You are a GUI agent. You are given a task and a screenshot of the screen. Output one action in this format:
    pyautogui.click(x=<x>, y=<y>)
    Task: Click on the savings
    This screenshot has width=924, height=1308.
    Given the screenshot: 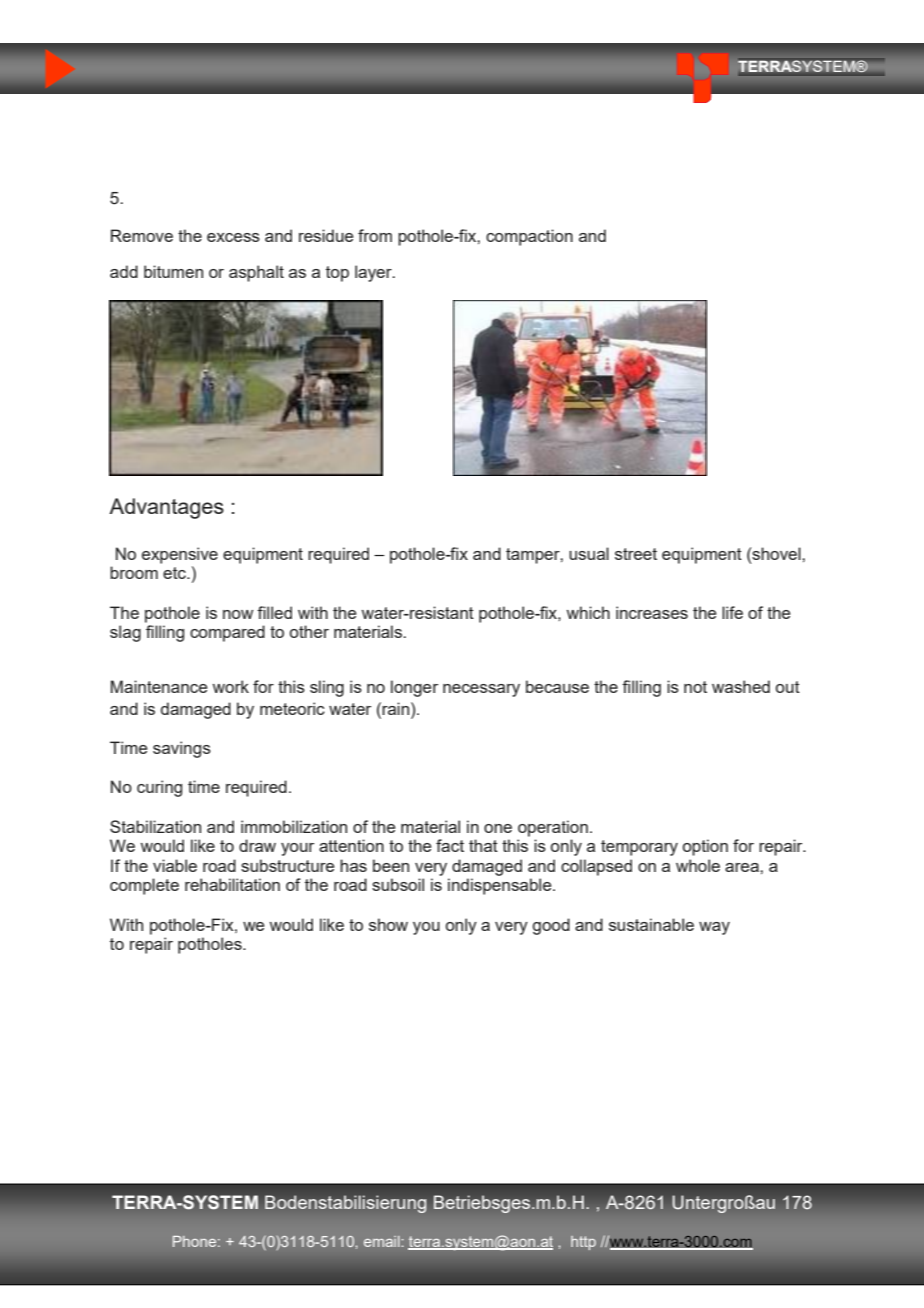 What is the action you would take?
    pyautogui.click(x=182, y=749)
